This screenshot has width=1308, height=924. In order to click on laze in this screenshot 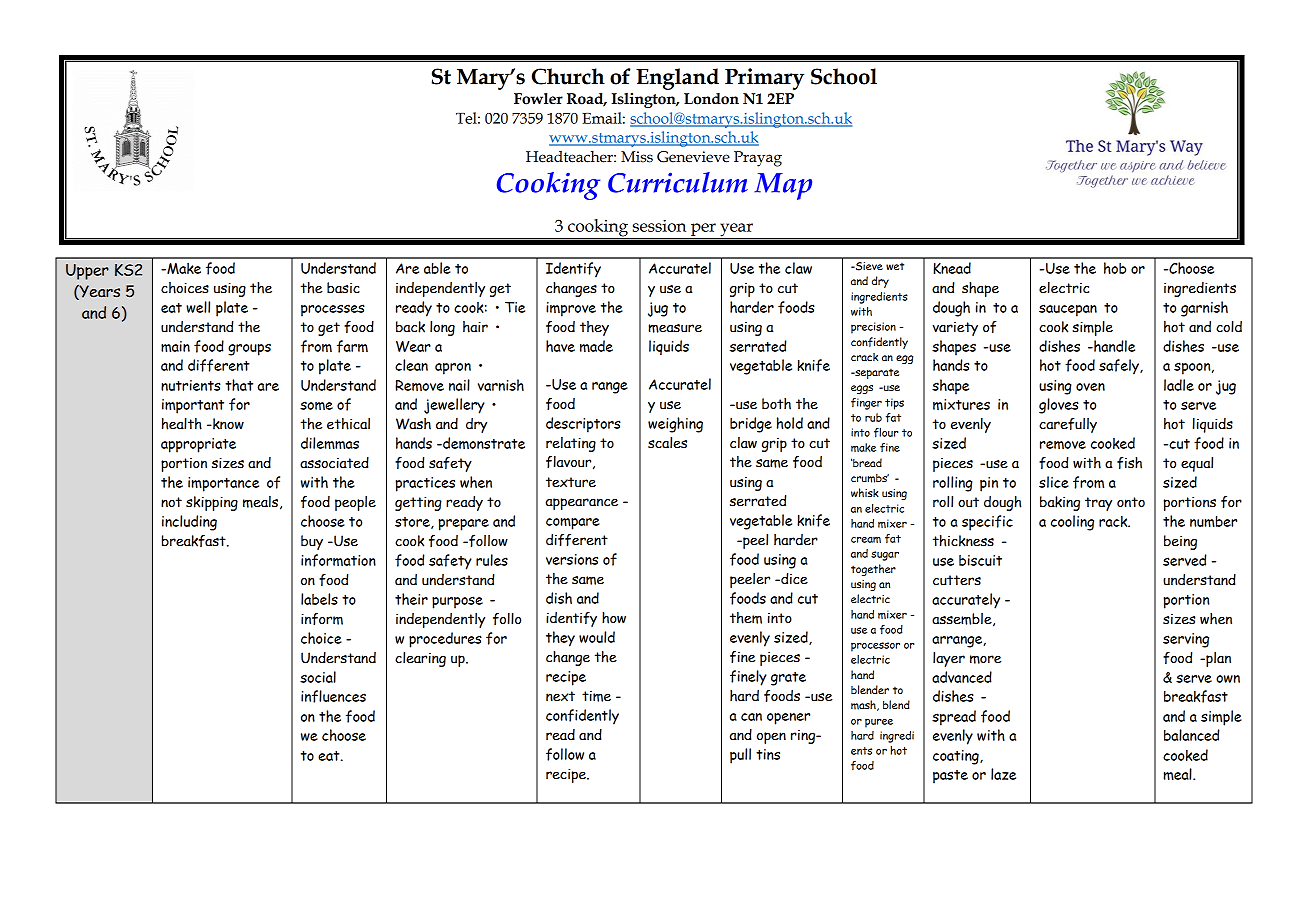, I will do `click(1003, 774)`.
